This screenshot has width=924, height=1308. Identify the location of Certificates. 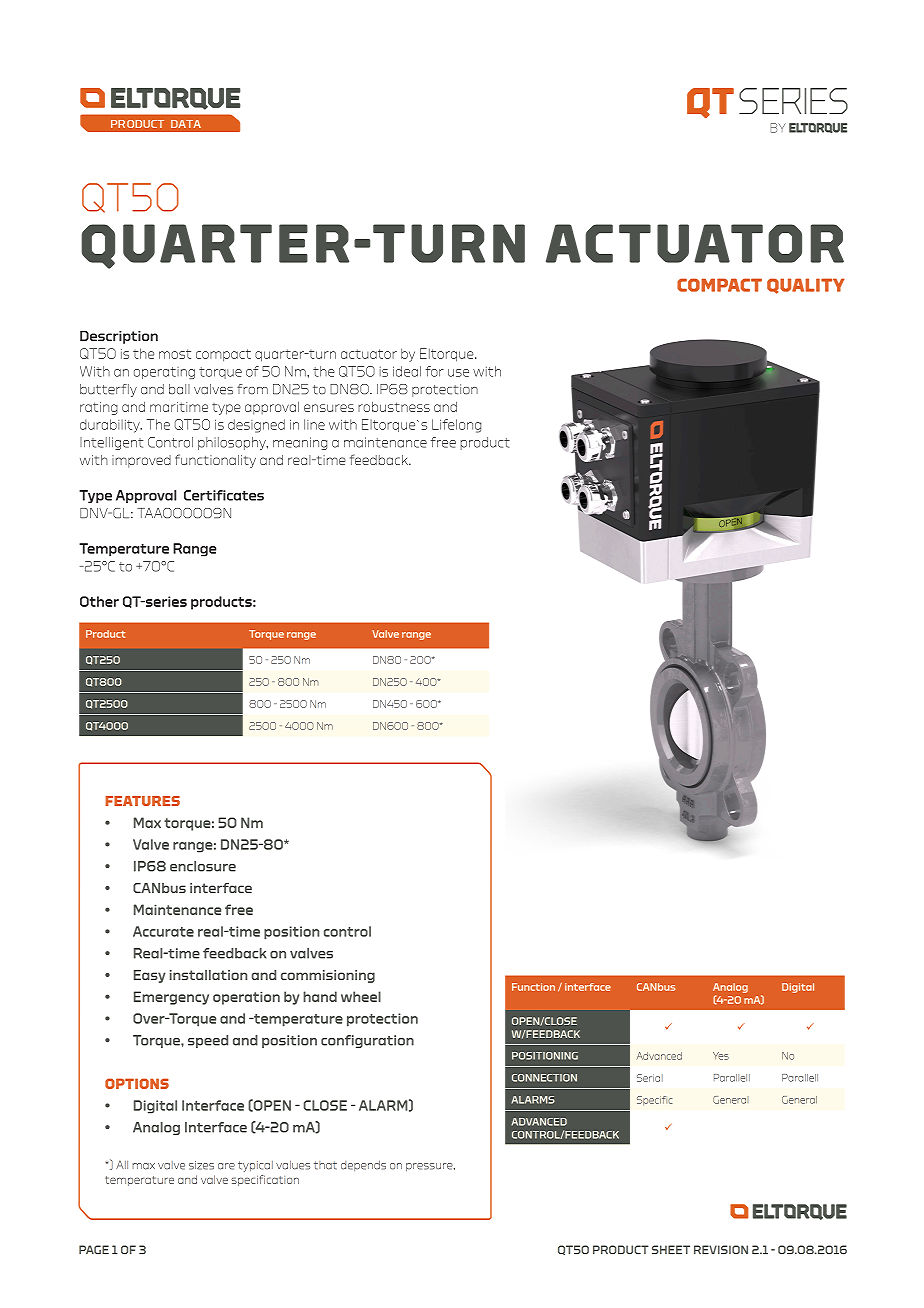
(224, 495).
